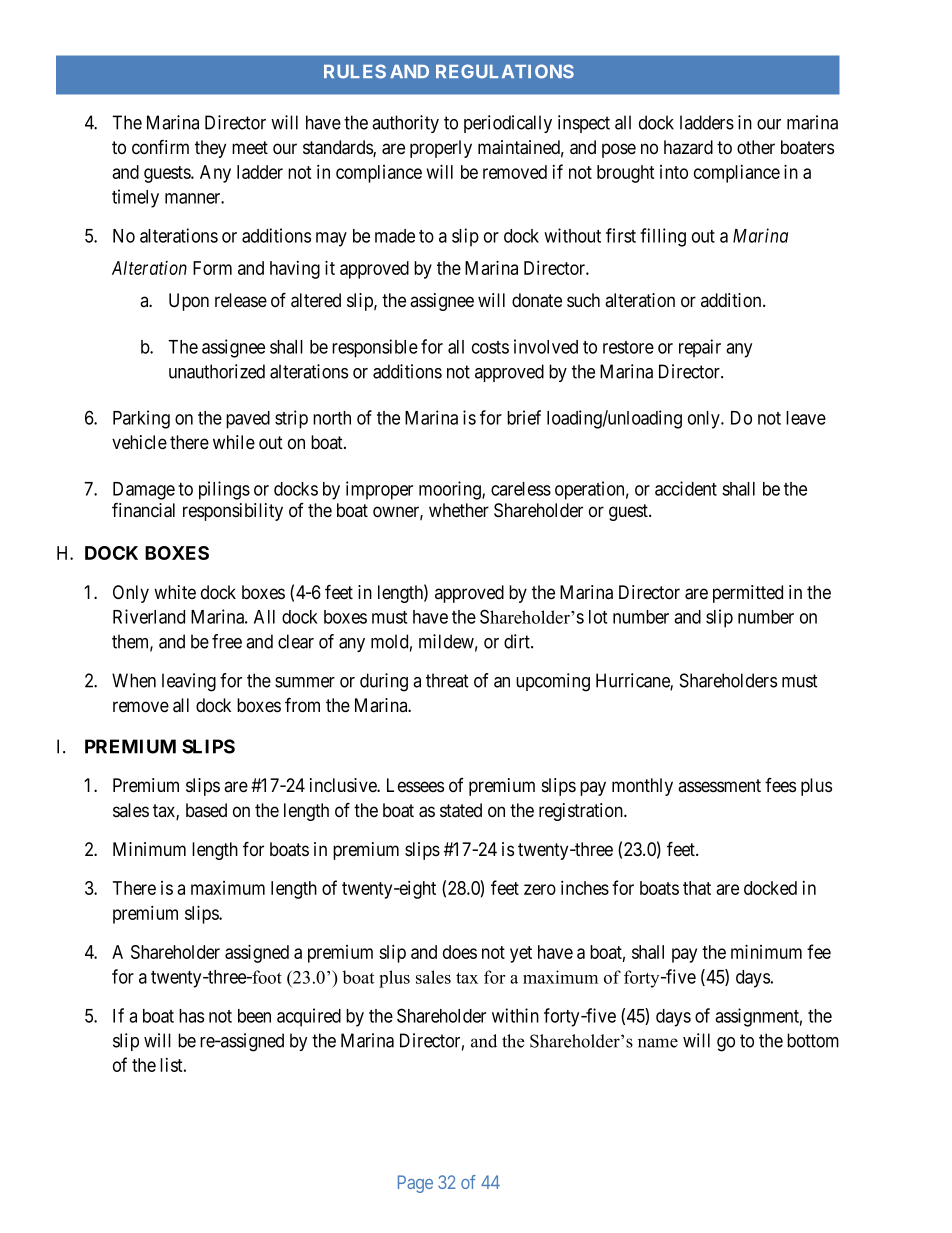 This image has height=1233, width=952. I want to click on they, so click(210, 149).
